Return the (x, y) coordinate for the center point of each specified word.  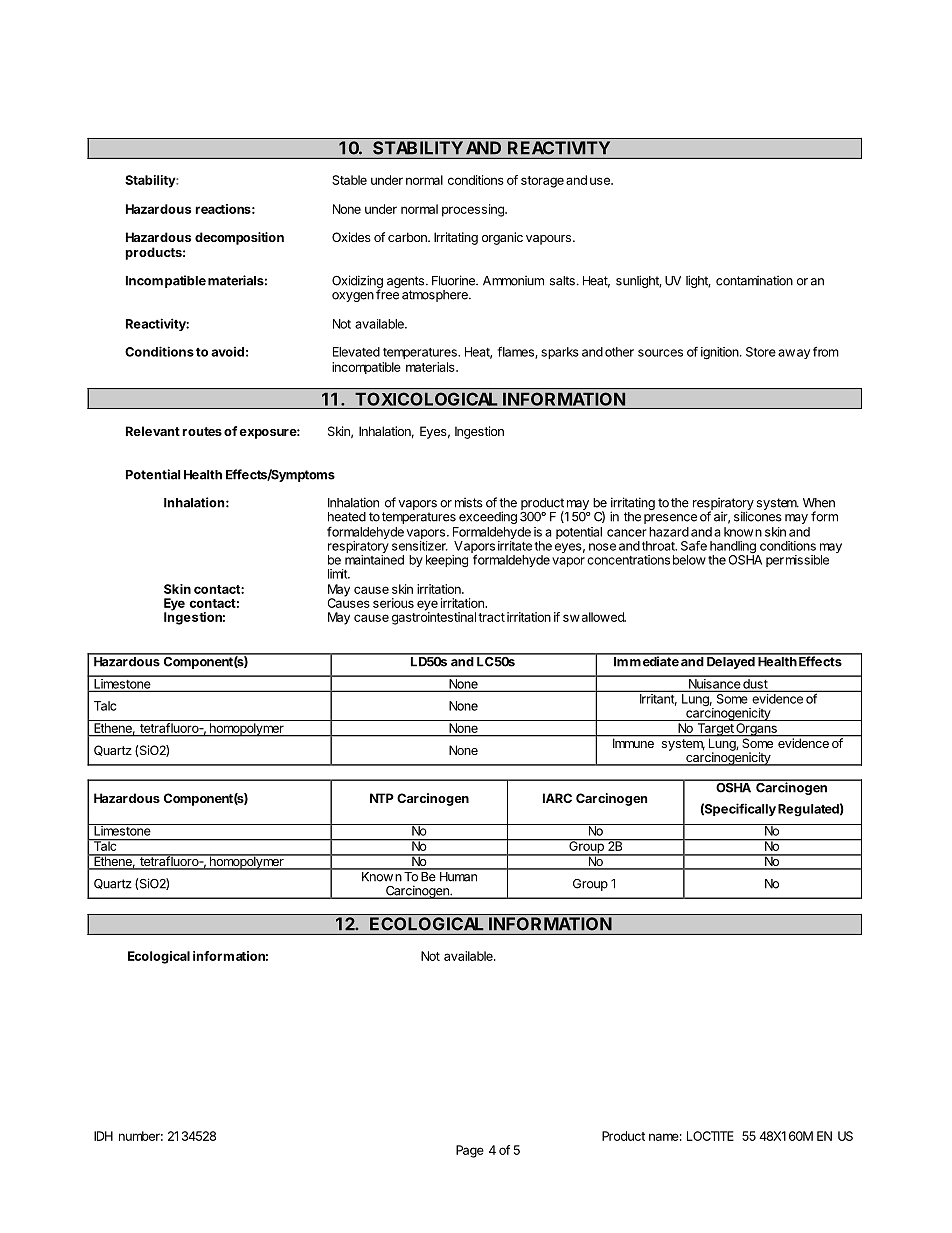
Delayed (731, 661)
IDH (103, 1136)
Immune (633, 742)
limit (338, 574)
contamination (754, 280)
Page (470, 1151)
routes (202, 431)
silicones (758, 516)
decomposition (239, 238)
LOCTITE (710, 1136)
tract (491, 617)
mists (469, 502)
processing (474, 210)
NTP (382, 798)
